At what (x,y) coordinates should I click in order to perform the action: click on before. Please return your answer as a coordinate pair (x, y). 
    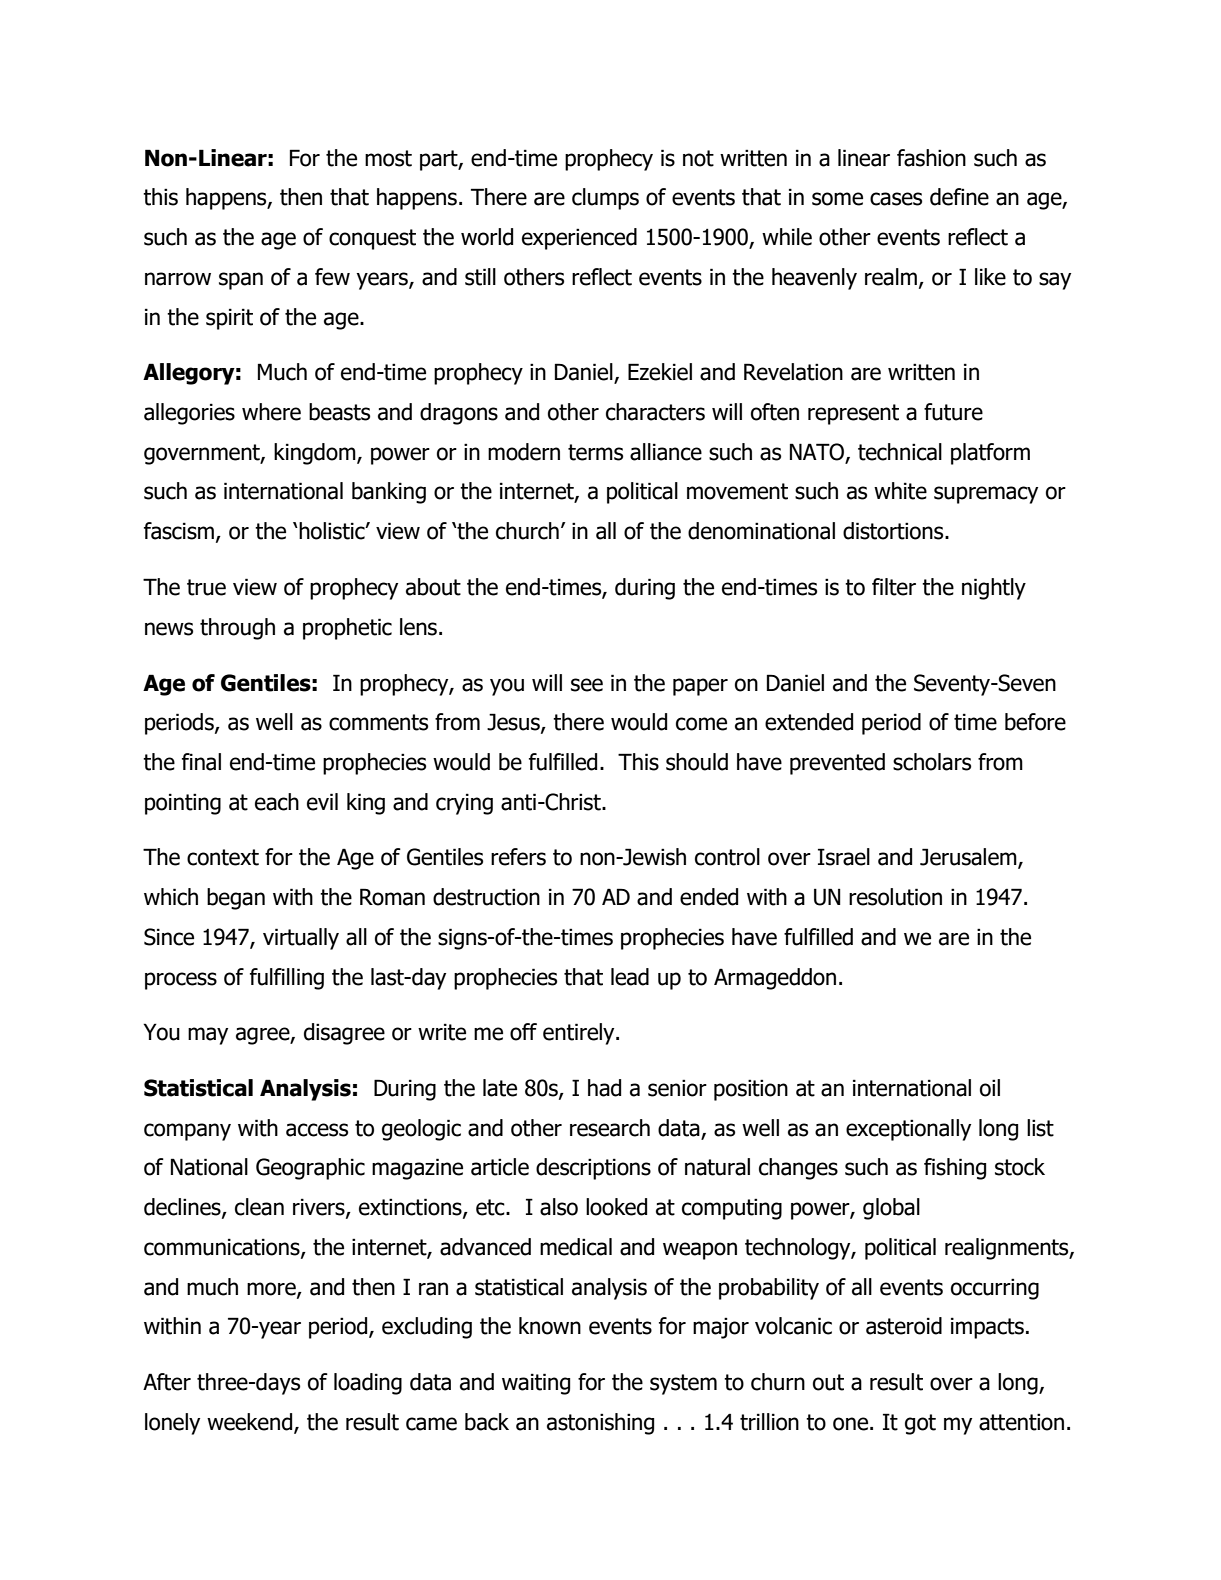
    Looking at the image, I should click on (1035, 722).
